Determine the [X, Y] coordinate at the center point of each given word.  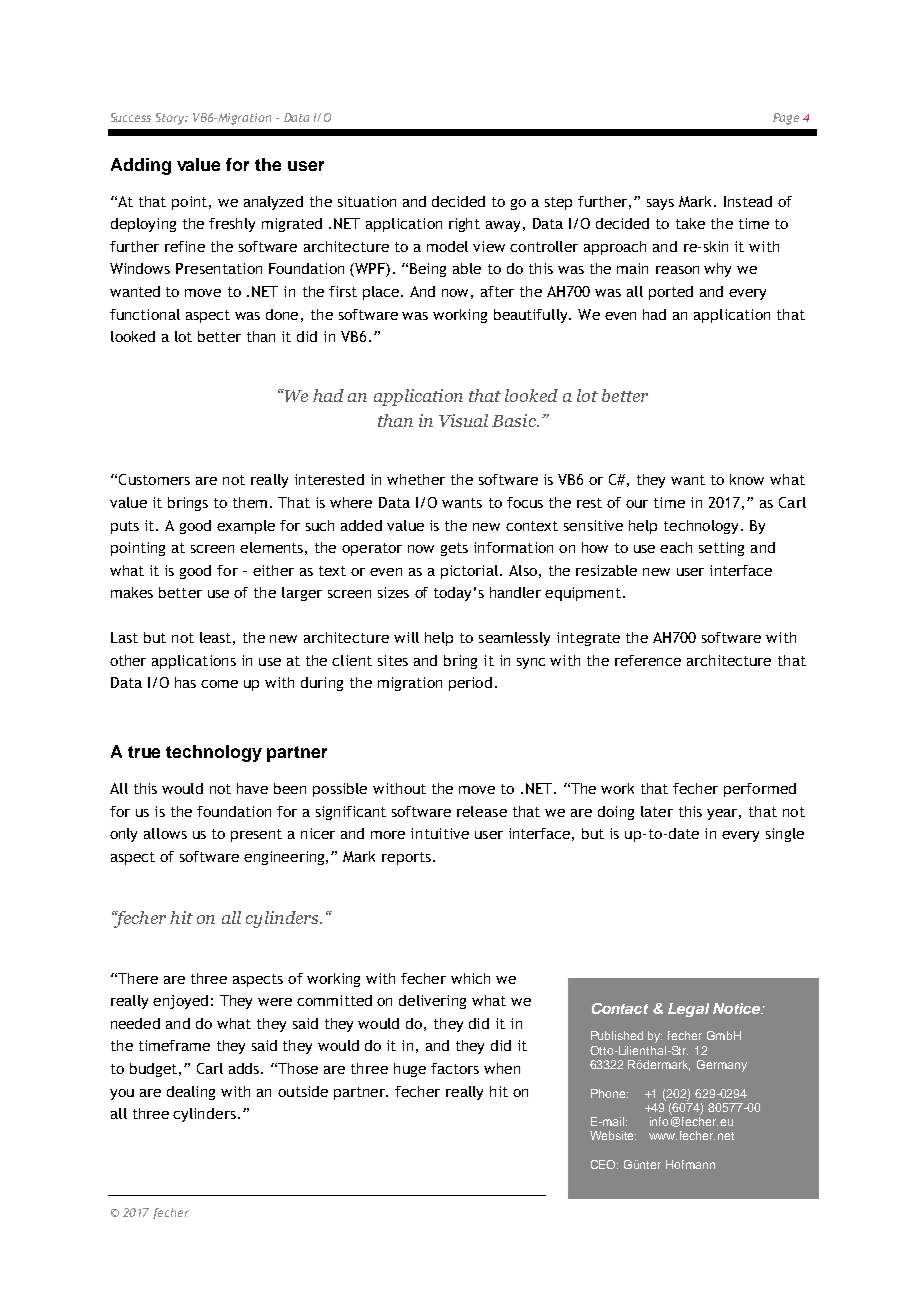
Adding [141, 166]
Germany [722, 1066]
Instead [748, 201]
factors [455, 1068]
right [464, 225]
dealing [191, 1093]
